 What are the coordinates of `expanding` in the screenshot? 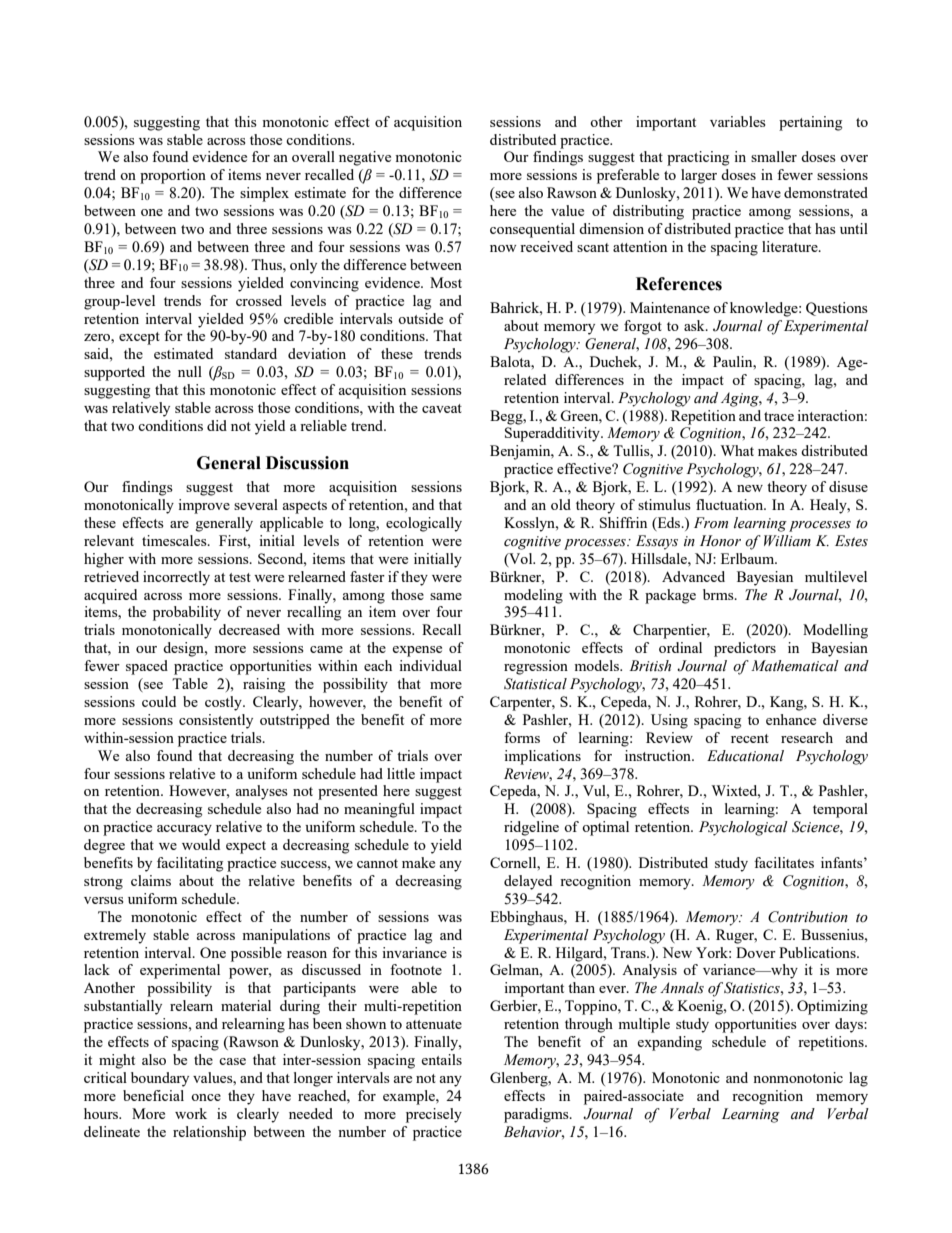 It's located at (669, 1043).
